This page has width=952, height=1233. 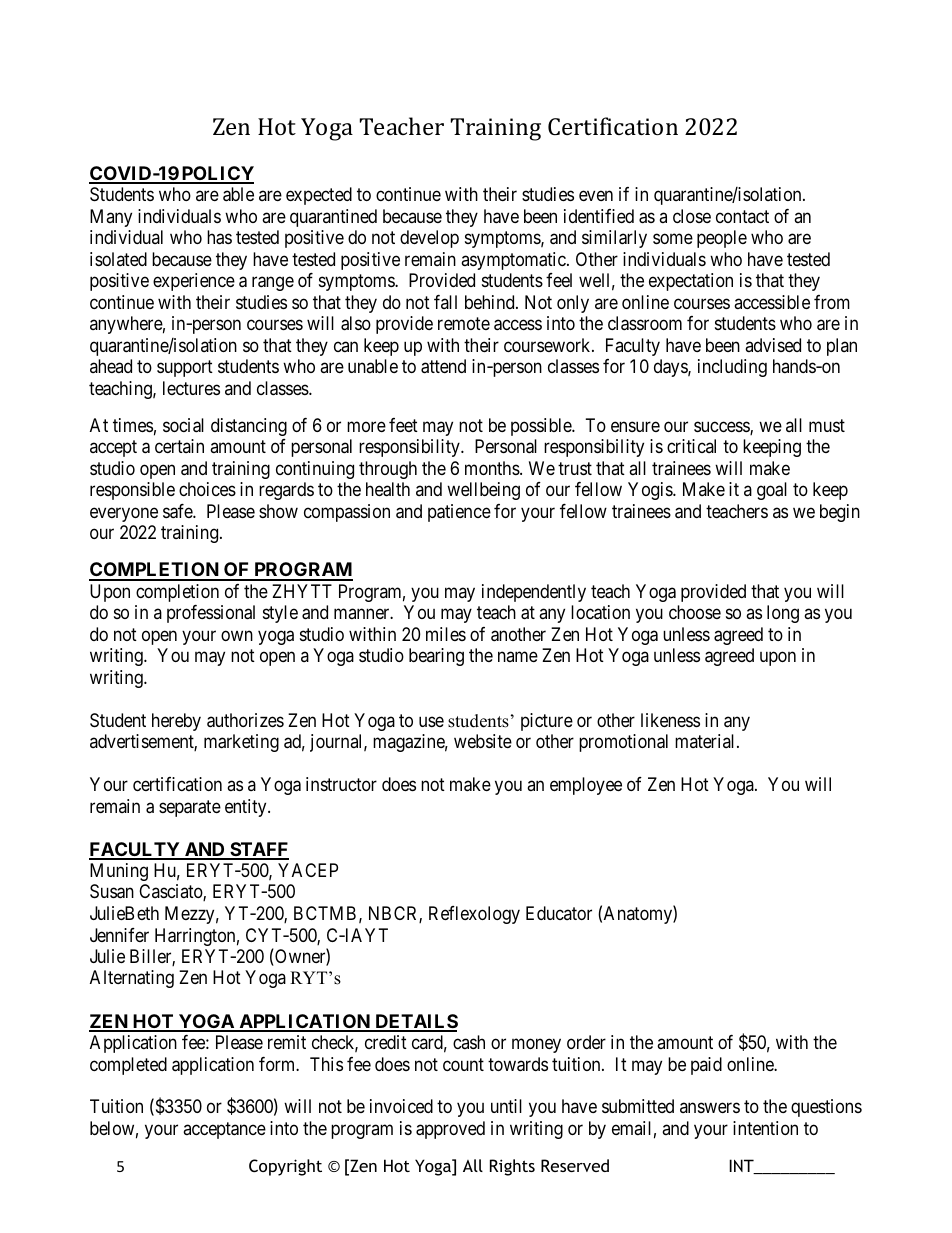 I want to click on Copyright, so click(x=285, y=1167).
